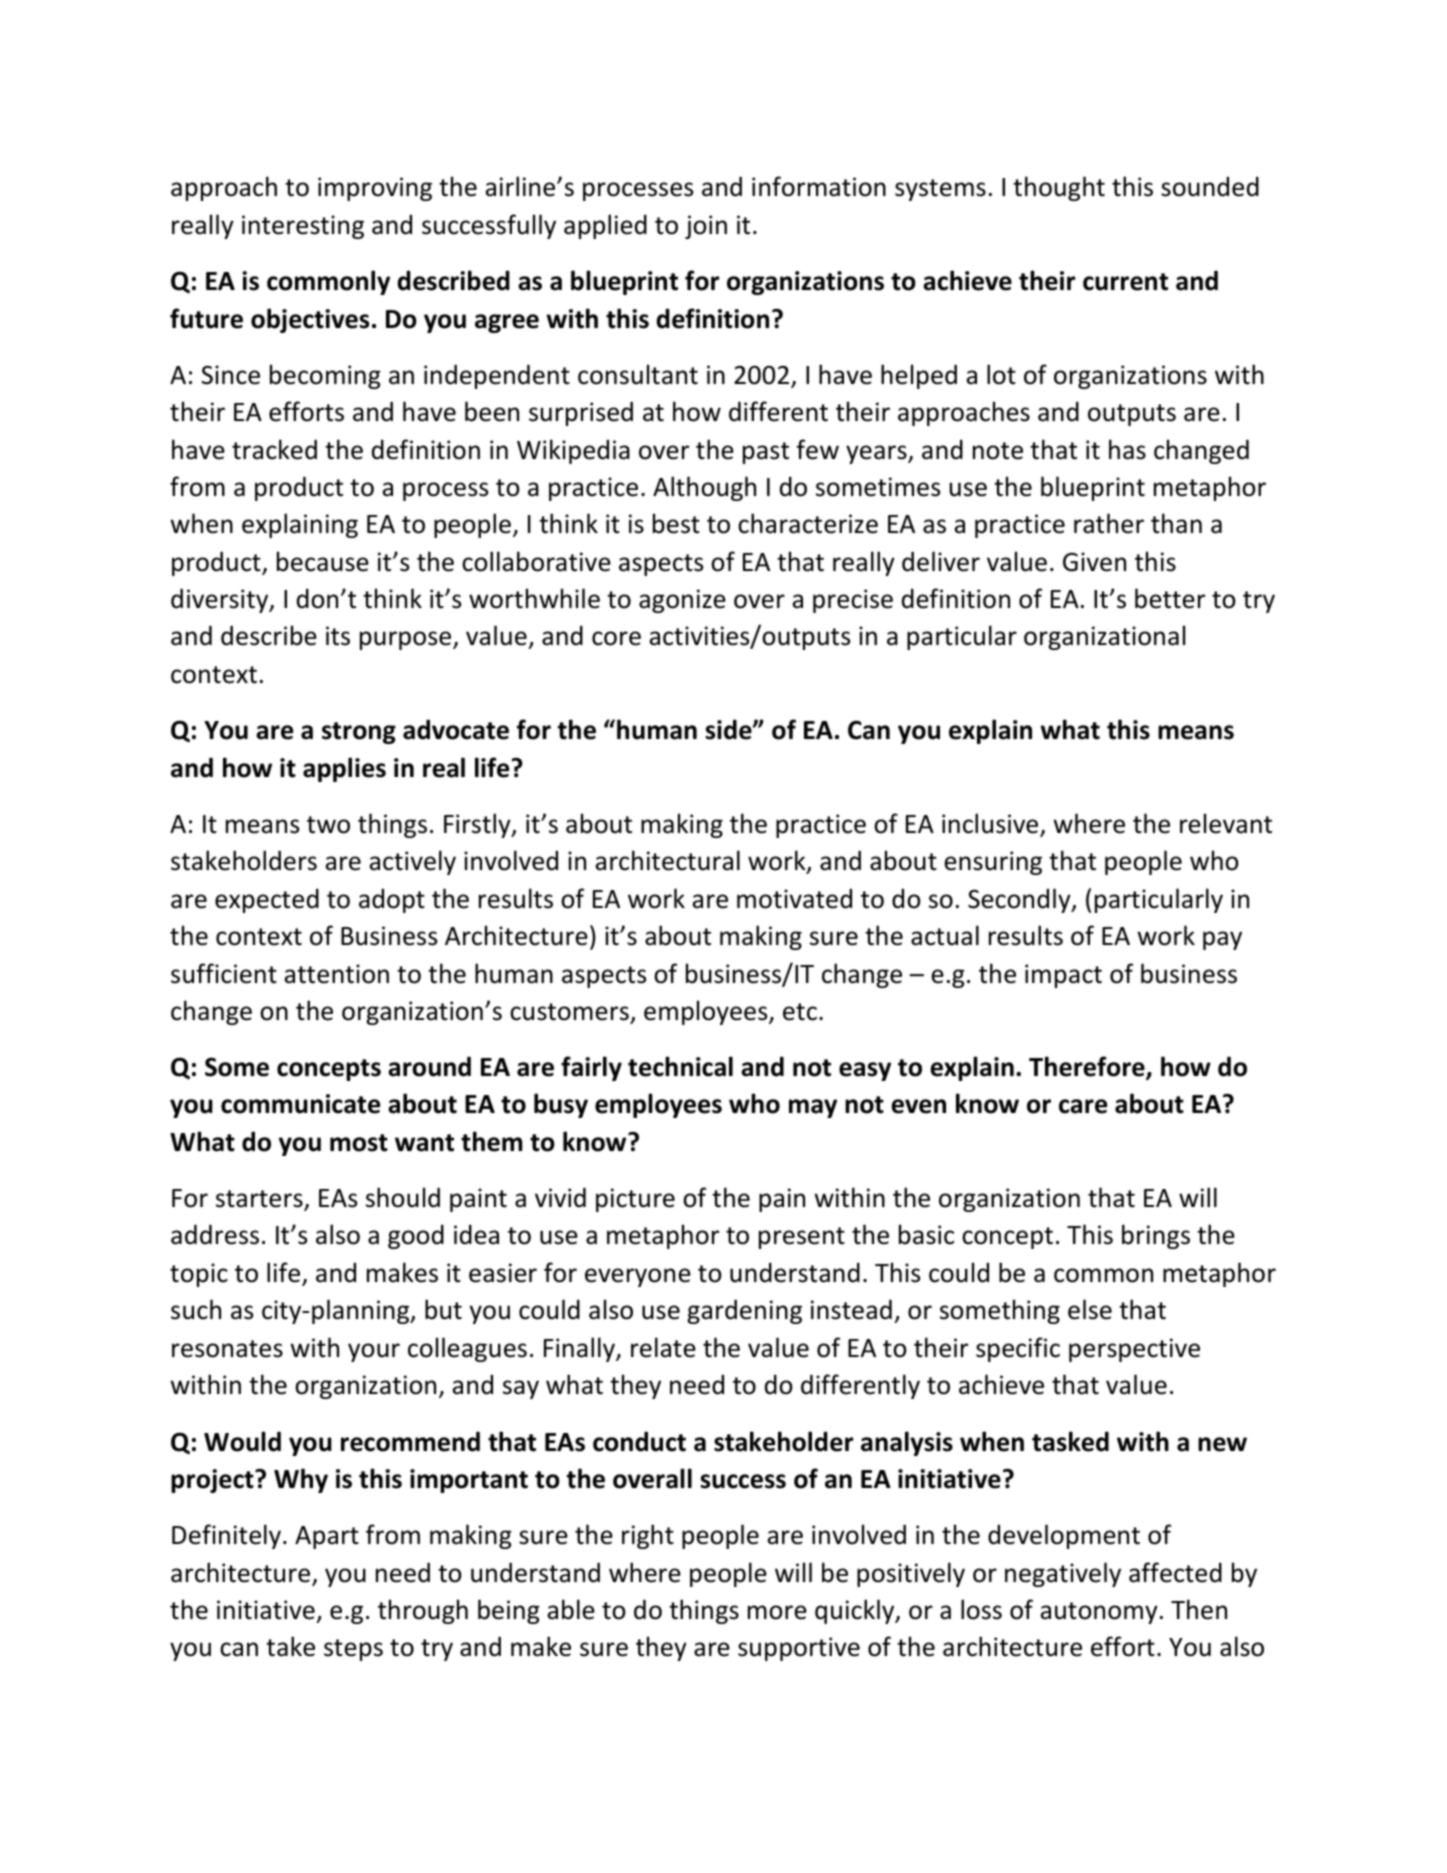 Image resolution: width=1447 pixels, height=1873 pixels. Describe the element at coordinates (353, 1650) in the screenshot. I see `steps` at that location.
